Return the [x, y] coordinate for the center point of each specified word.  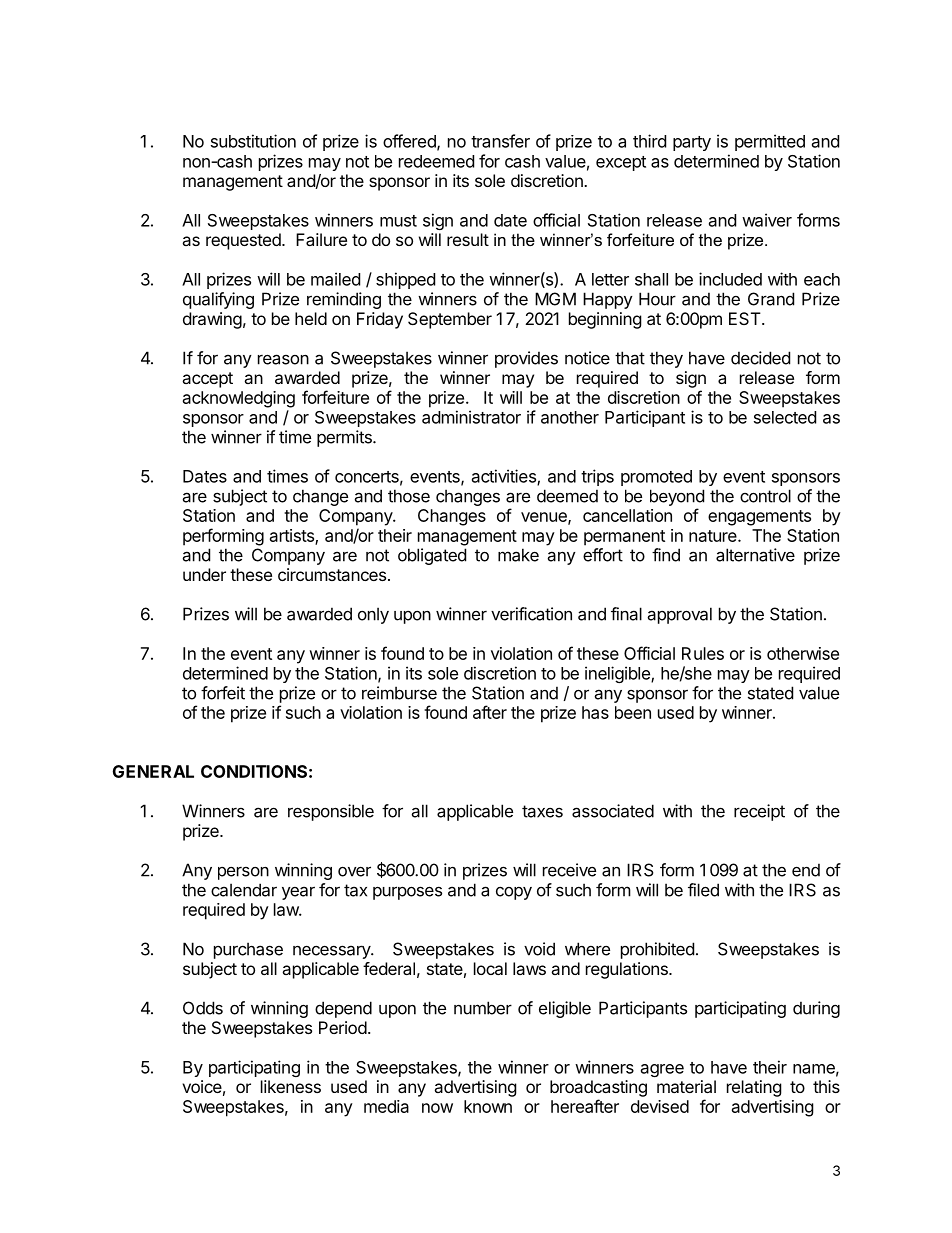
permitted [770, 142]
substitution [253, 141]
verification [531, 614]
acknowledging [239, 399]
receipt [759, 812]
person [243, 873]
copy [514, 893]
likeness [291, 1086]
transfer [500, 141]
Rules [703, 653]
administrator [471, 417]
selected [785, 417]
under [204, 574]
